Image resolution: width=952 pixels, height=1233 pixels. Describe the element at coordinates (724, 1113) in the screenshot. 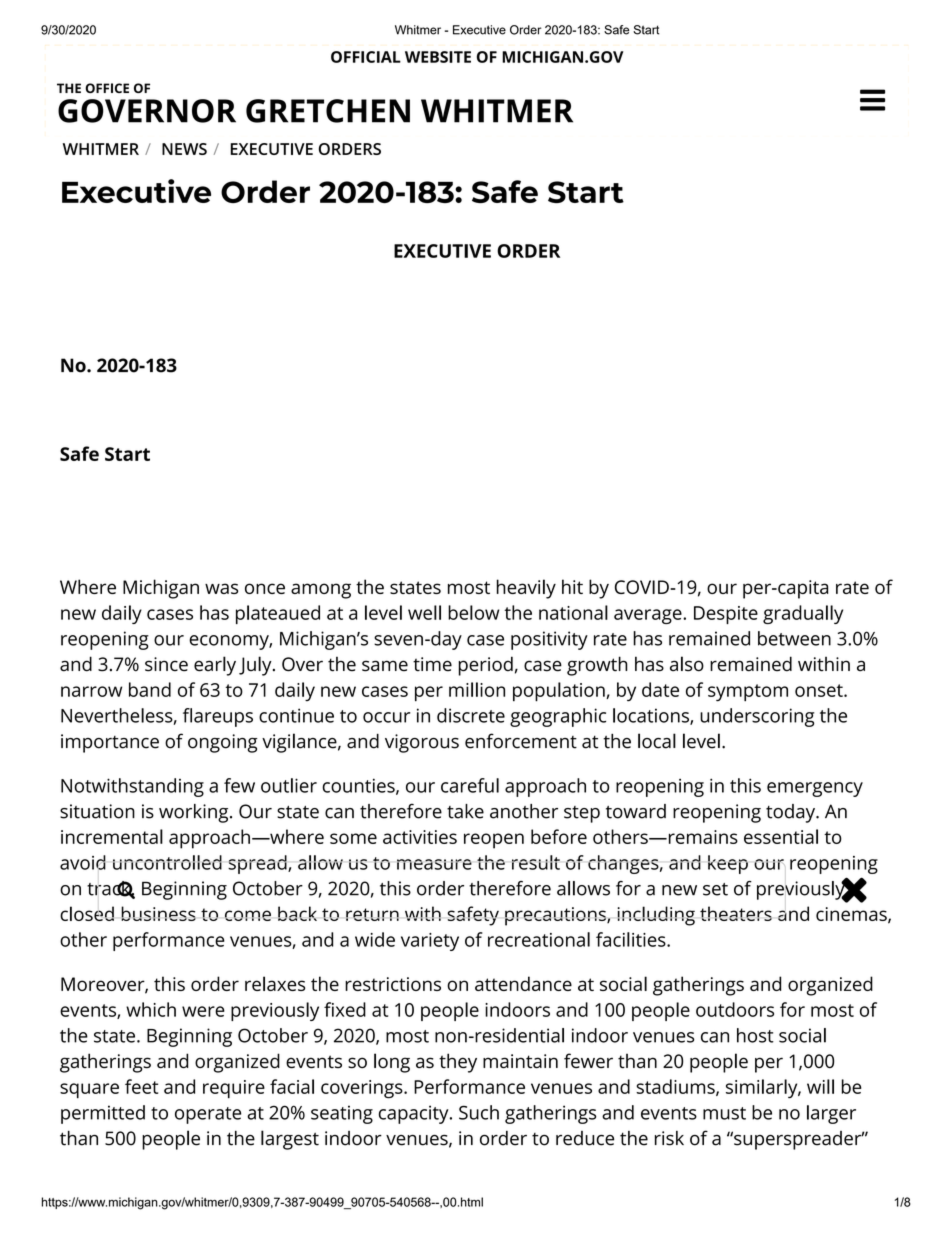

I see `must` at that location.
